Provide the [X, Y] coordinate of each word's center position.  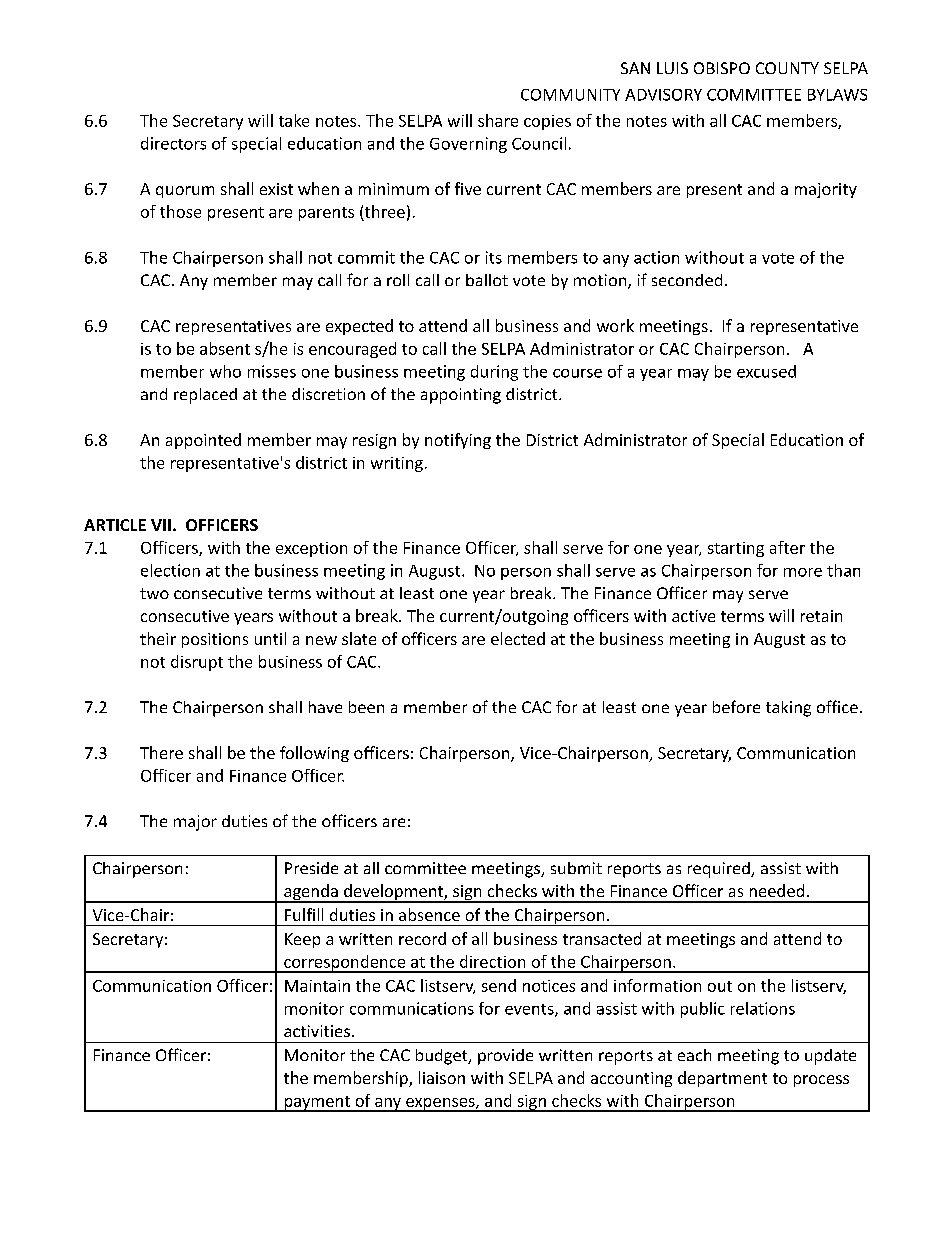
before [736, 706]
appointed [203, 441]
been [366, 707]
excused [766, 371]
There [161, 752]
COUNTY [787, 68]
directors [173, 143]
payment [317, 1104]
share [498, 120]
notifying [458, 441]
